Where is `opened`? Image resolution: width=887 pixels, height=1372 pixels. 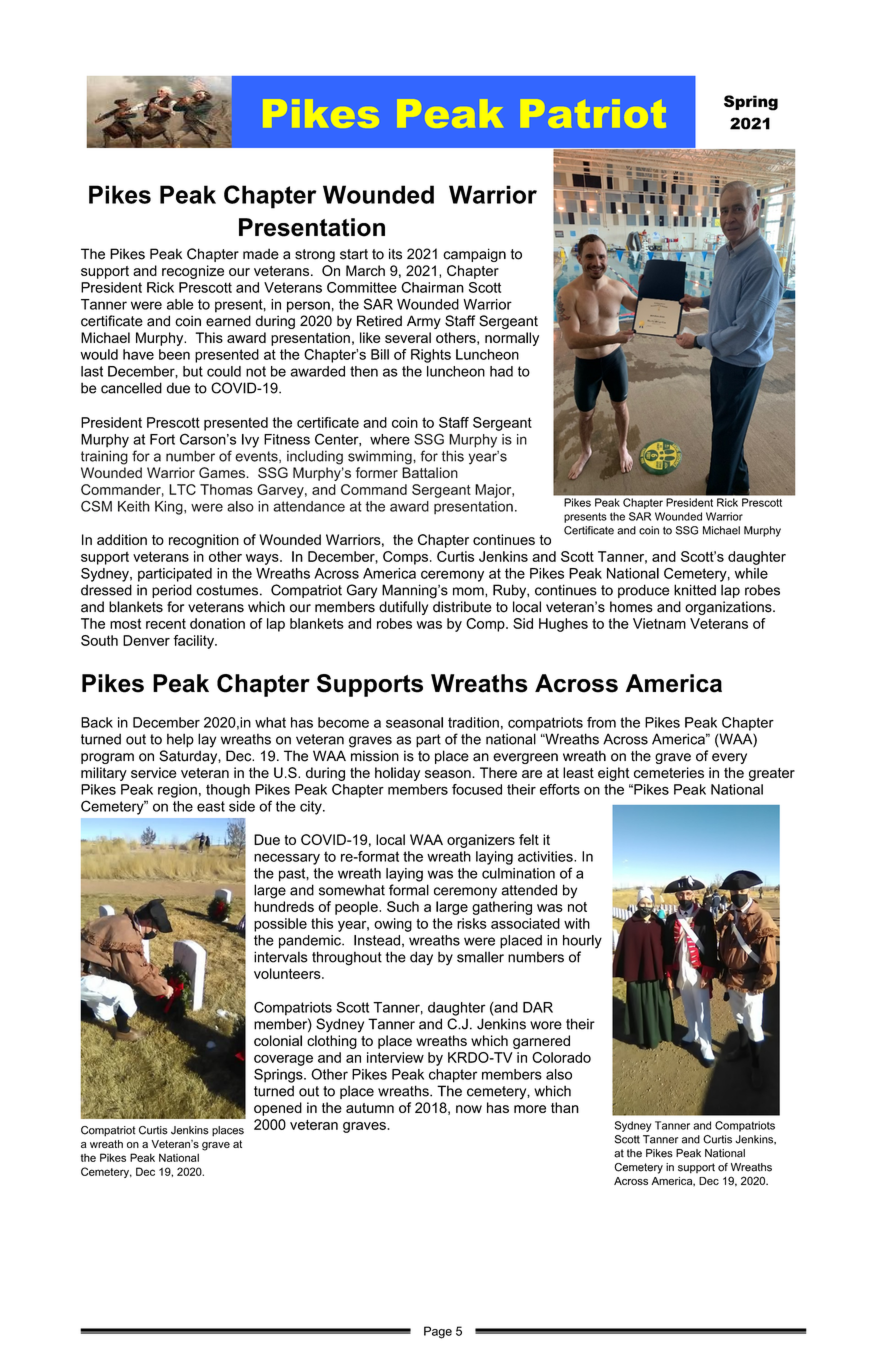
opened is located at coordinates (278, 1109).
